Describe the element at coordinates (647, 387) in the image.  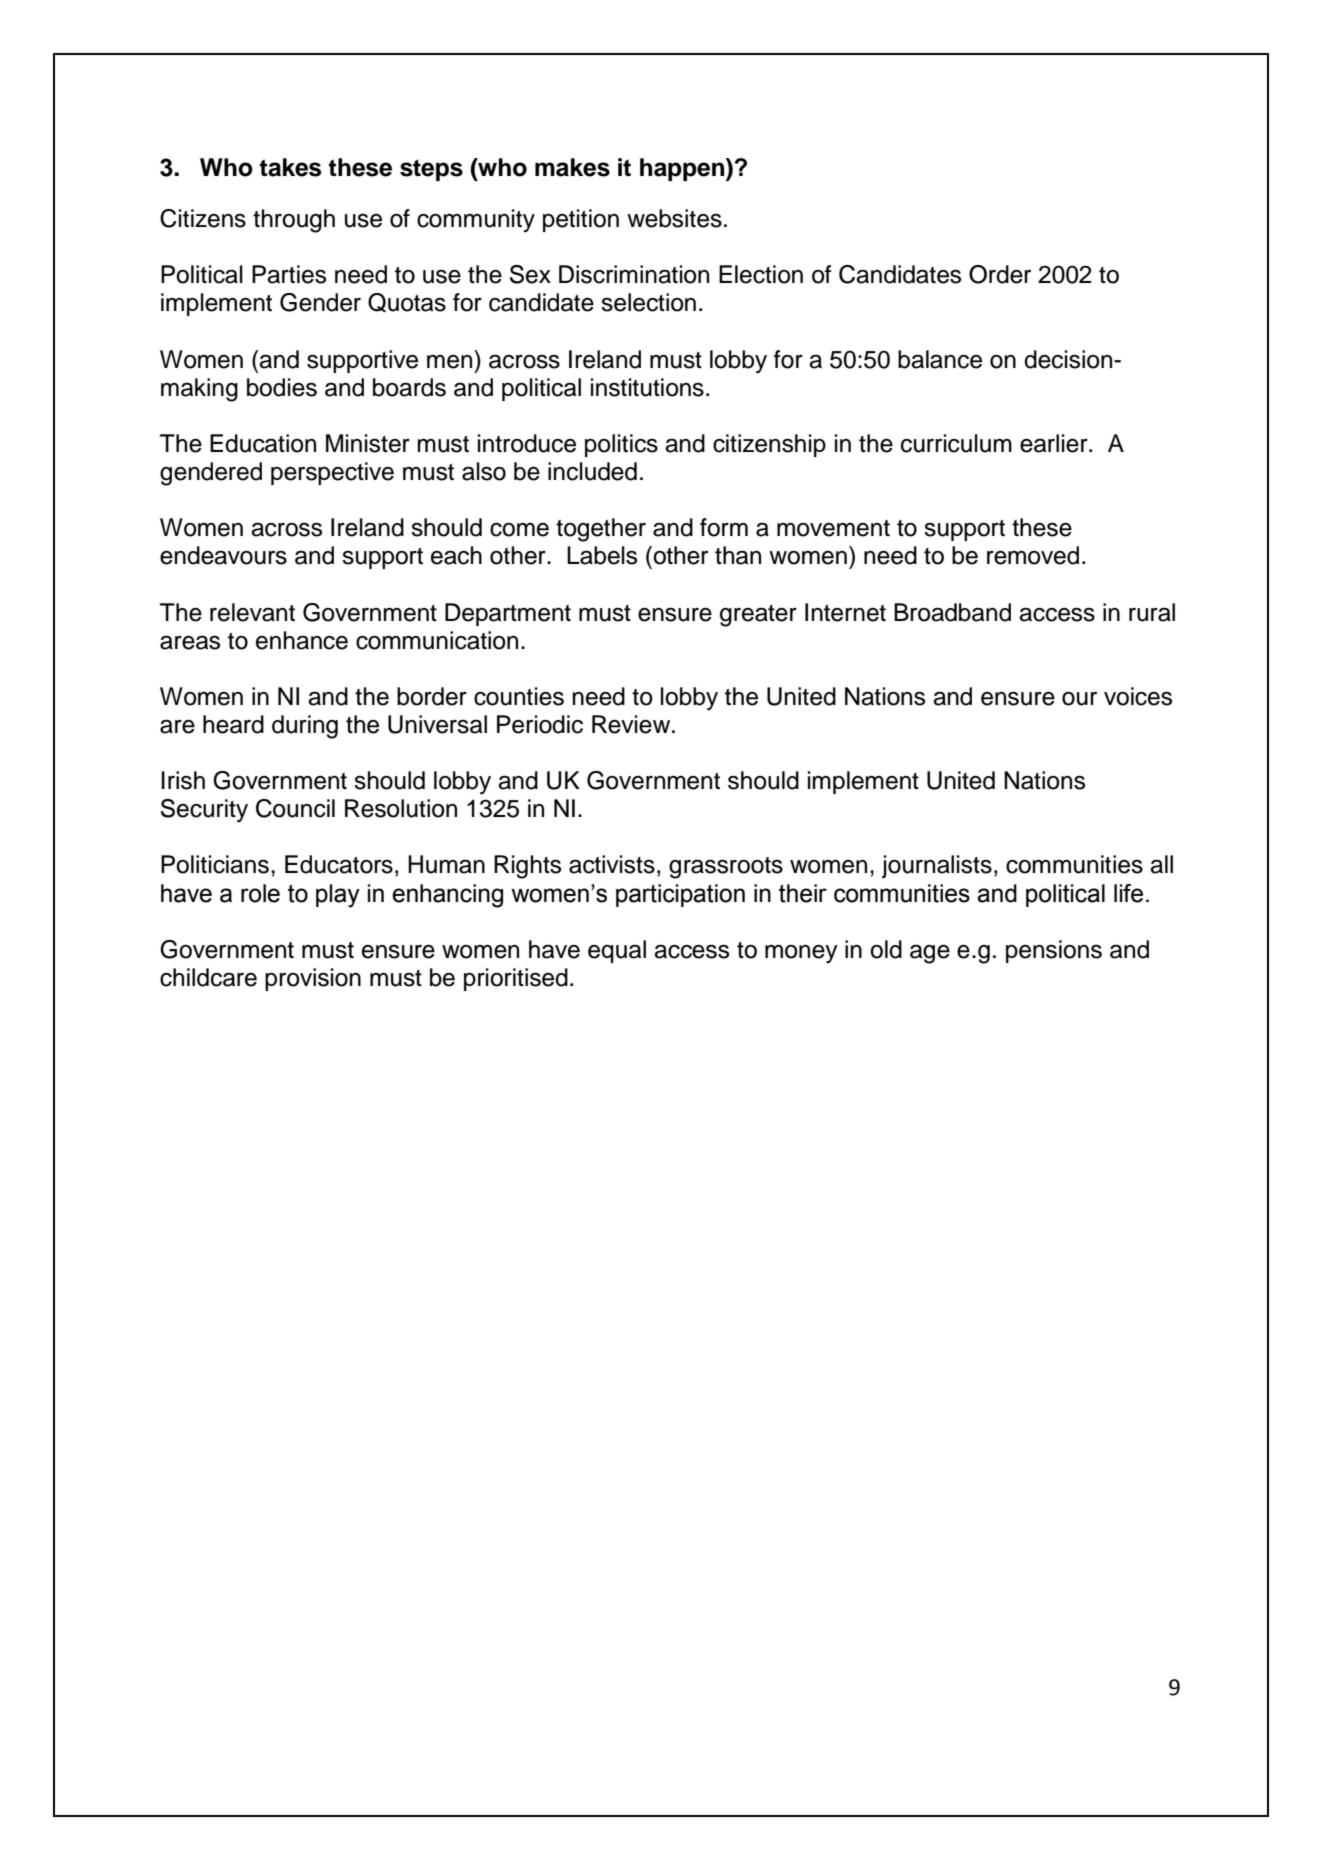
I see `institutions` at that location.
